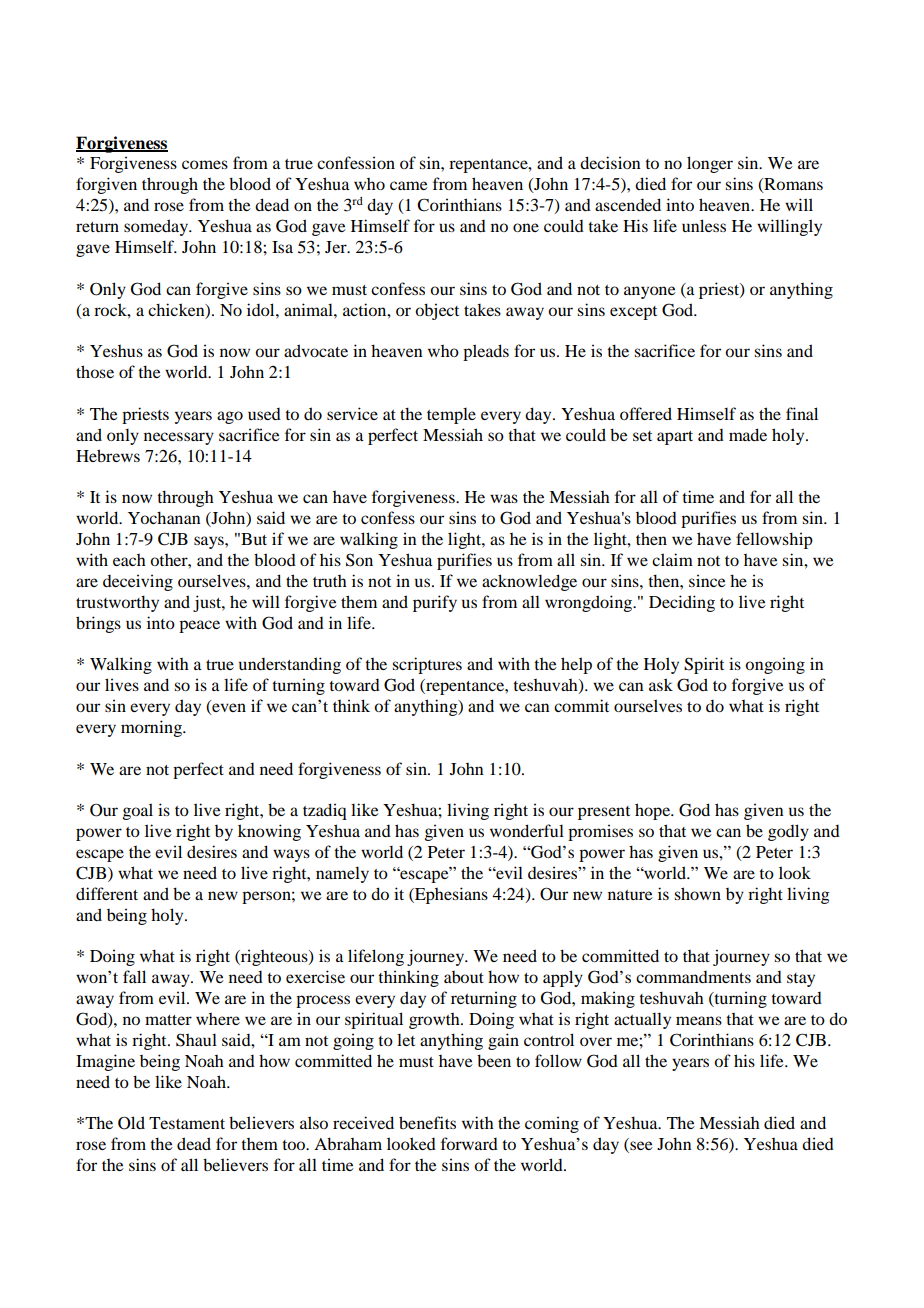  I want to click on Yochanan, so click(164, 517).
